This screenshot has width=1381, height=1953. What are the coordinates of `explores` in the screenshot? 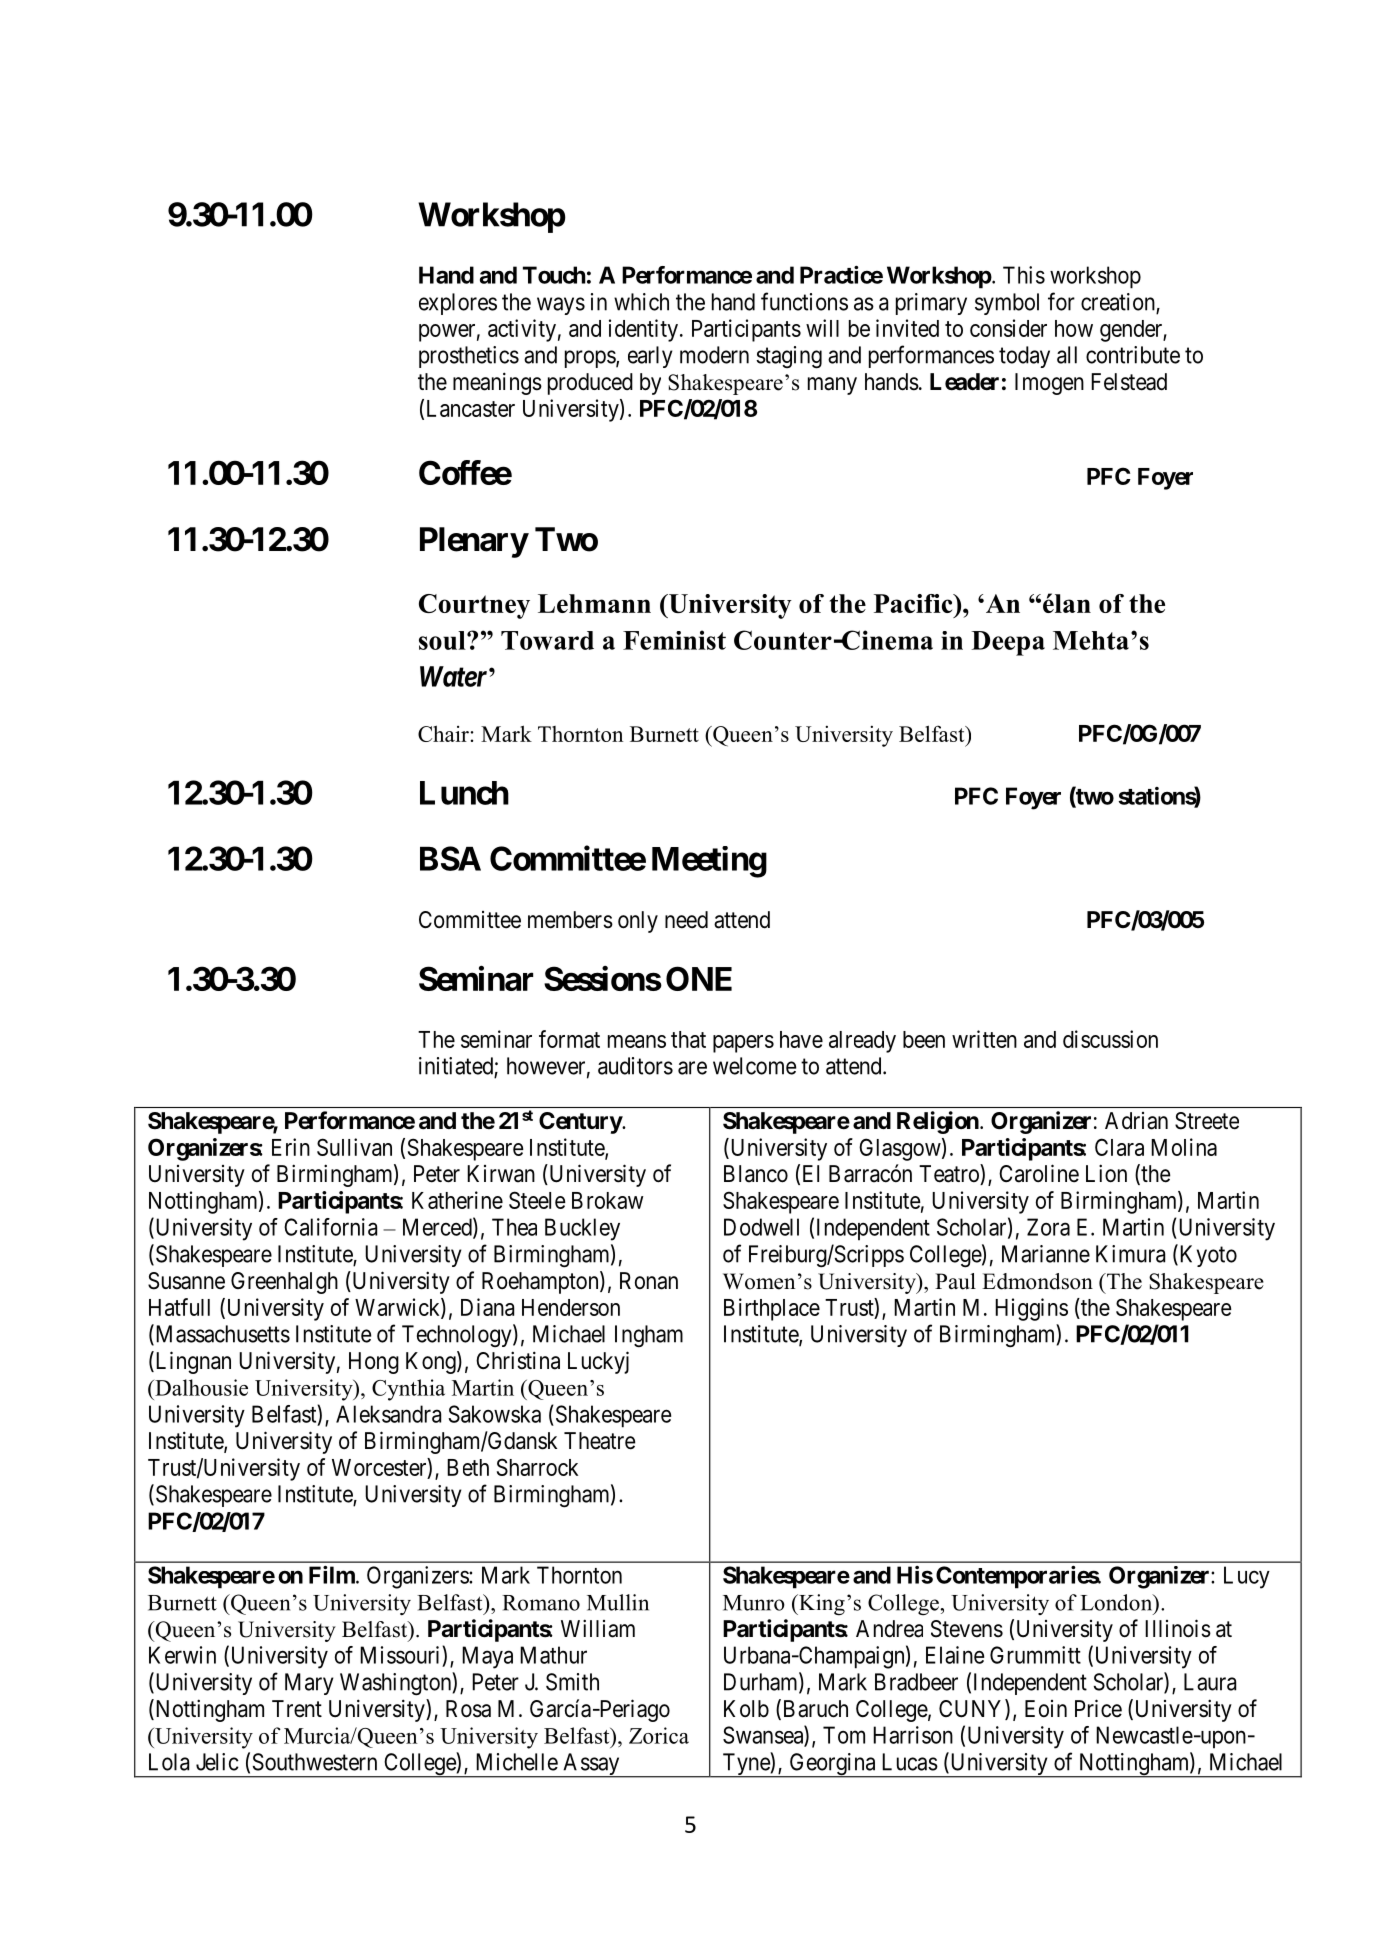 It's located at (458, 304).
